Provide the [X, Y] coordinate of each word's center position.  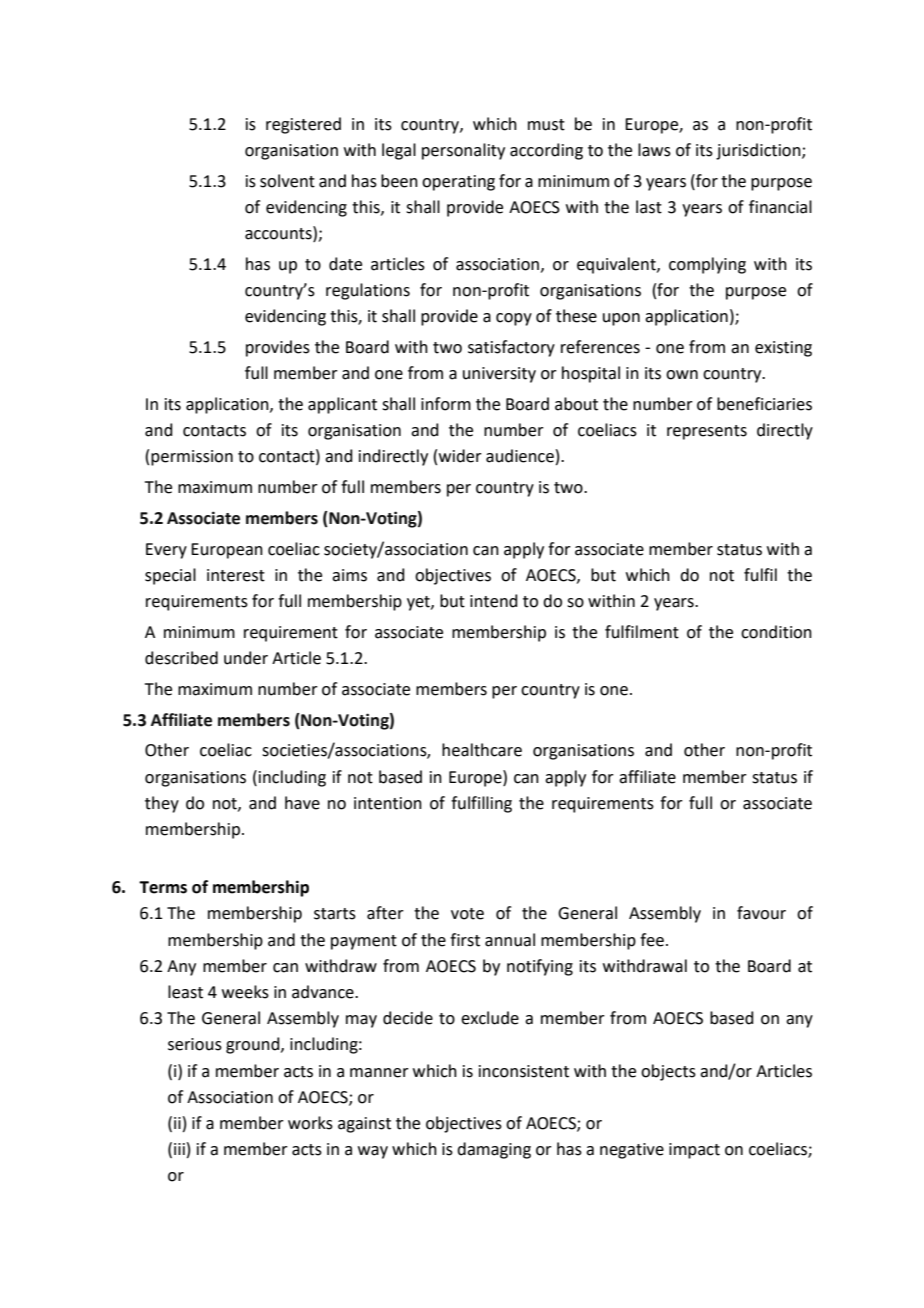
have [302, 803]
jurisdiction [759, 151]
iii [179, 1149]
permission [192, 458]
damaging [494, 1150]
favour [761, 913]
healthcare [482, 750]
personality [463, 151]
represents [707, 432]
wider [460, 456]
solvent [287, 181]
